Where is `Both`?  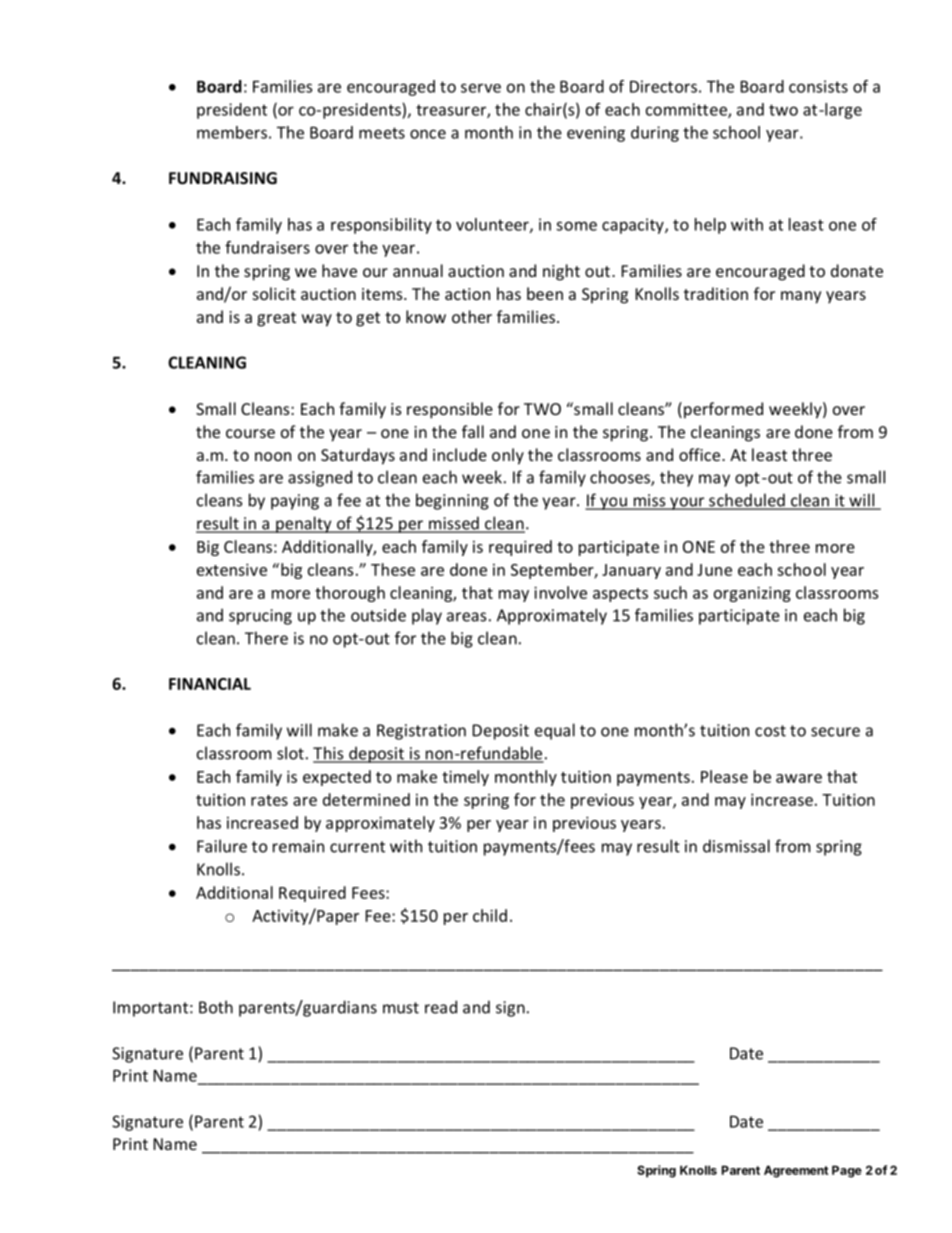
Both is located at coordinates (216, 1007).
